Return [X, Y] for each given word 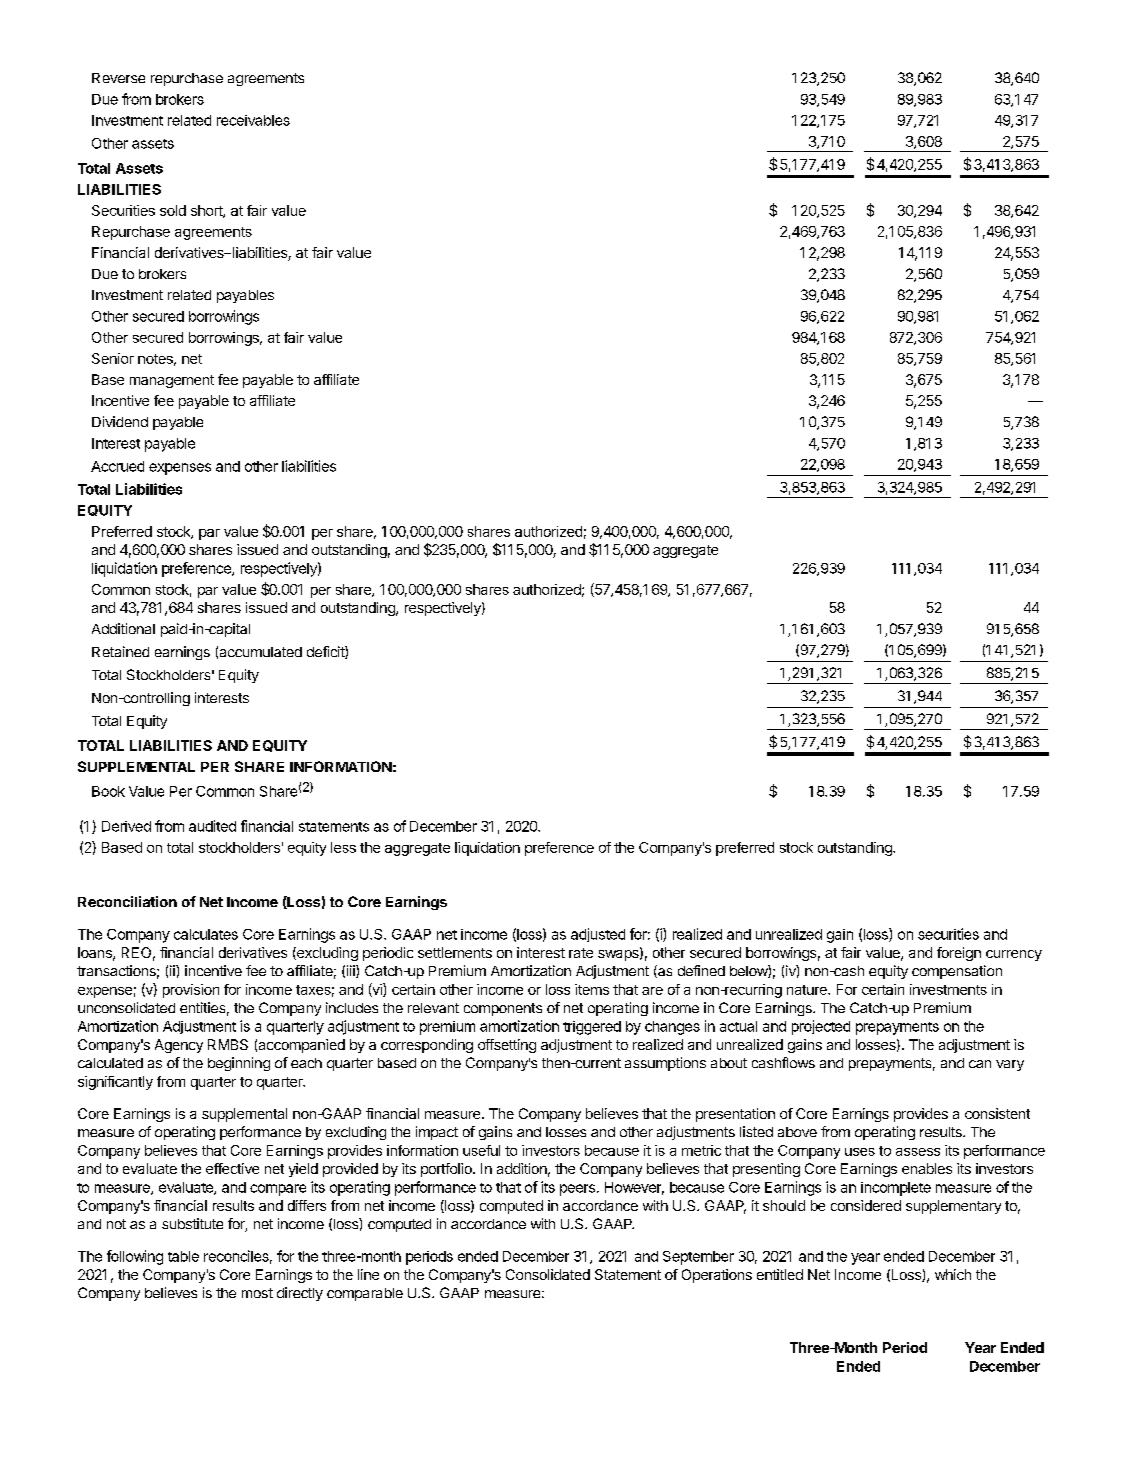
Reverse [118, 78]
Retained [120, 651]
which [953, 1274]
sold [173, 210]
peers [577, 1190]
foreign [959, 954]
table [183, 1256]
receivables [253, 120]
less [343, 847]
